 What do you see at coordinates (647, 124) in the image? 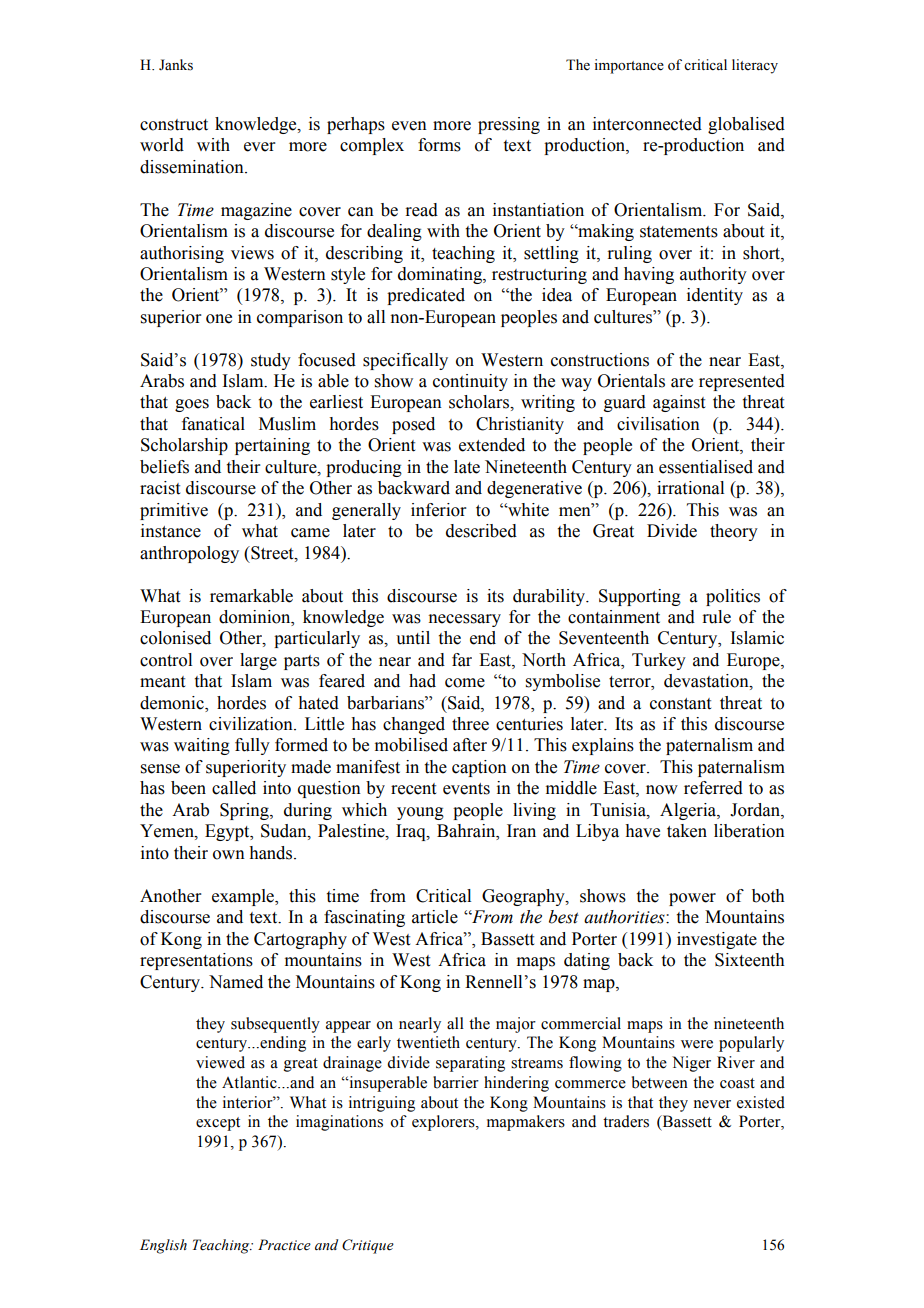
I see `interconnected` at bounding box center [647, 124].
